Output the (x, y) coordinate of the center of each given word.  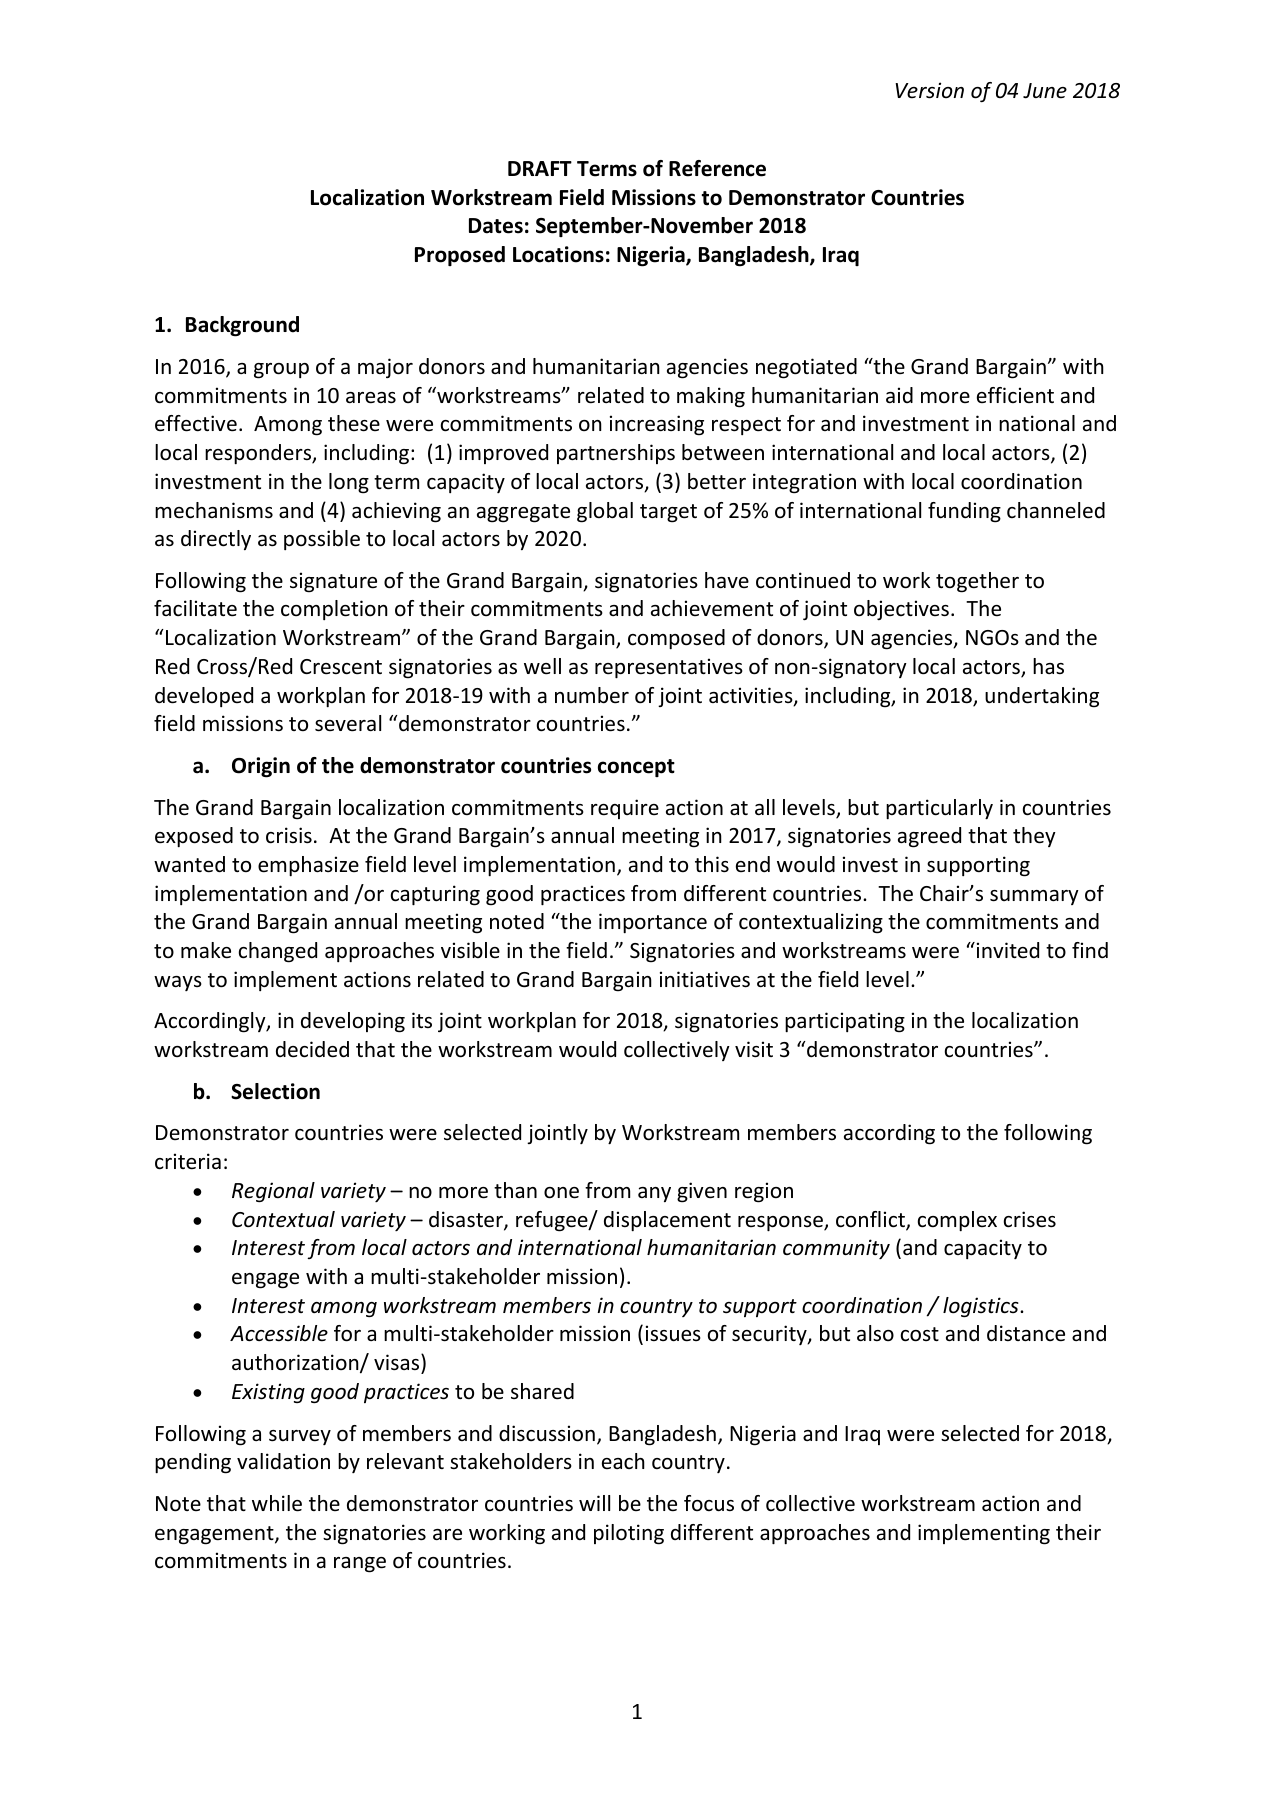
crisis (289, 835)
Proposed (460, 256)
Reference (717, 168)
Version (929, 90)
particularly (939, 809)
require (625, 809)
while (277, 1503)
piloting (629, 1534)
